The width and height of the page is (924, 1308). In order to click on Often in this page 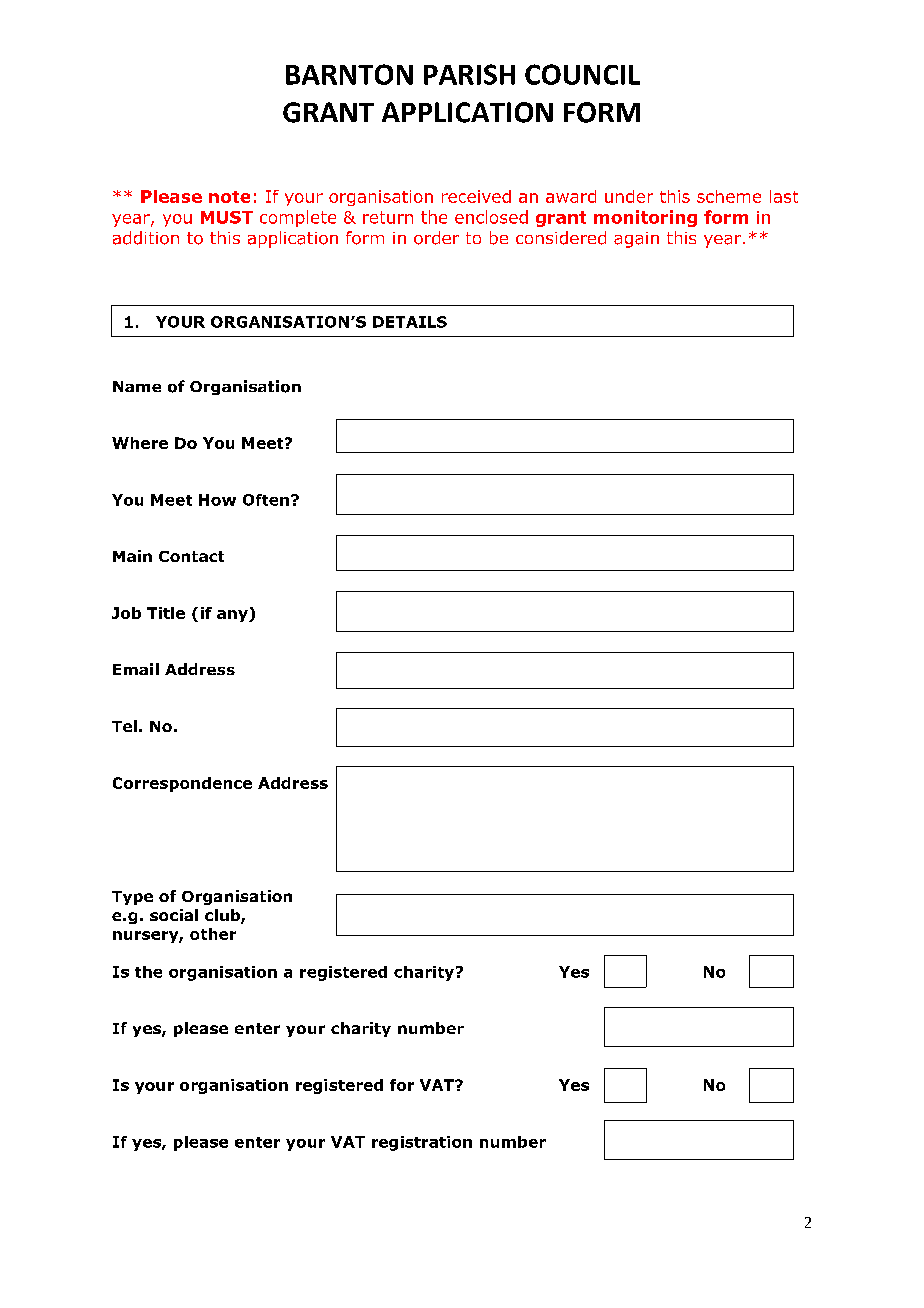, I will do `click(266, 500)`.
